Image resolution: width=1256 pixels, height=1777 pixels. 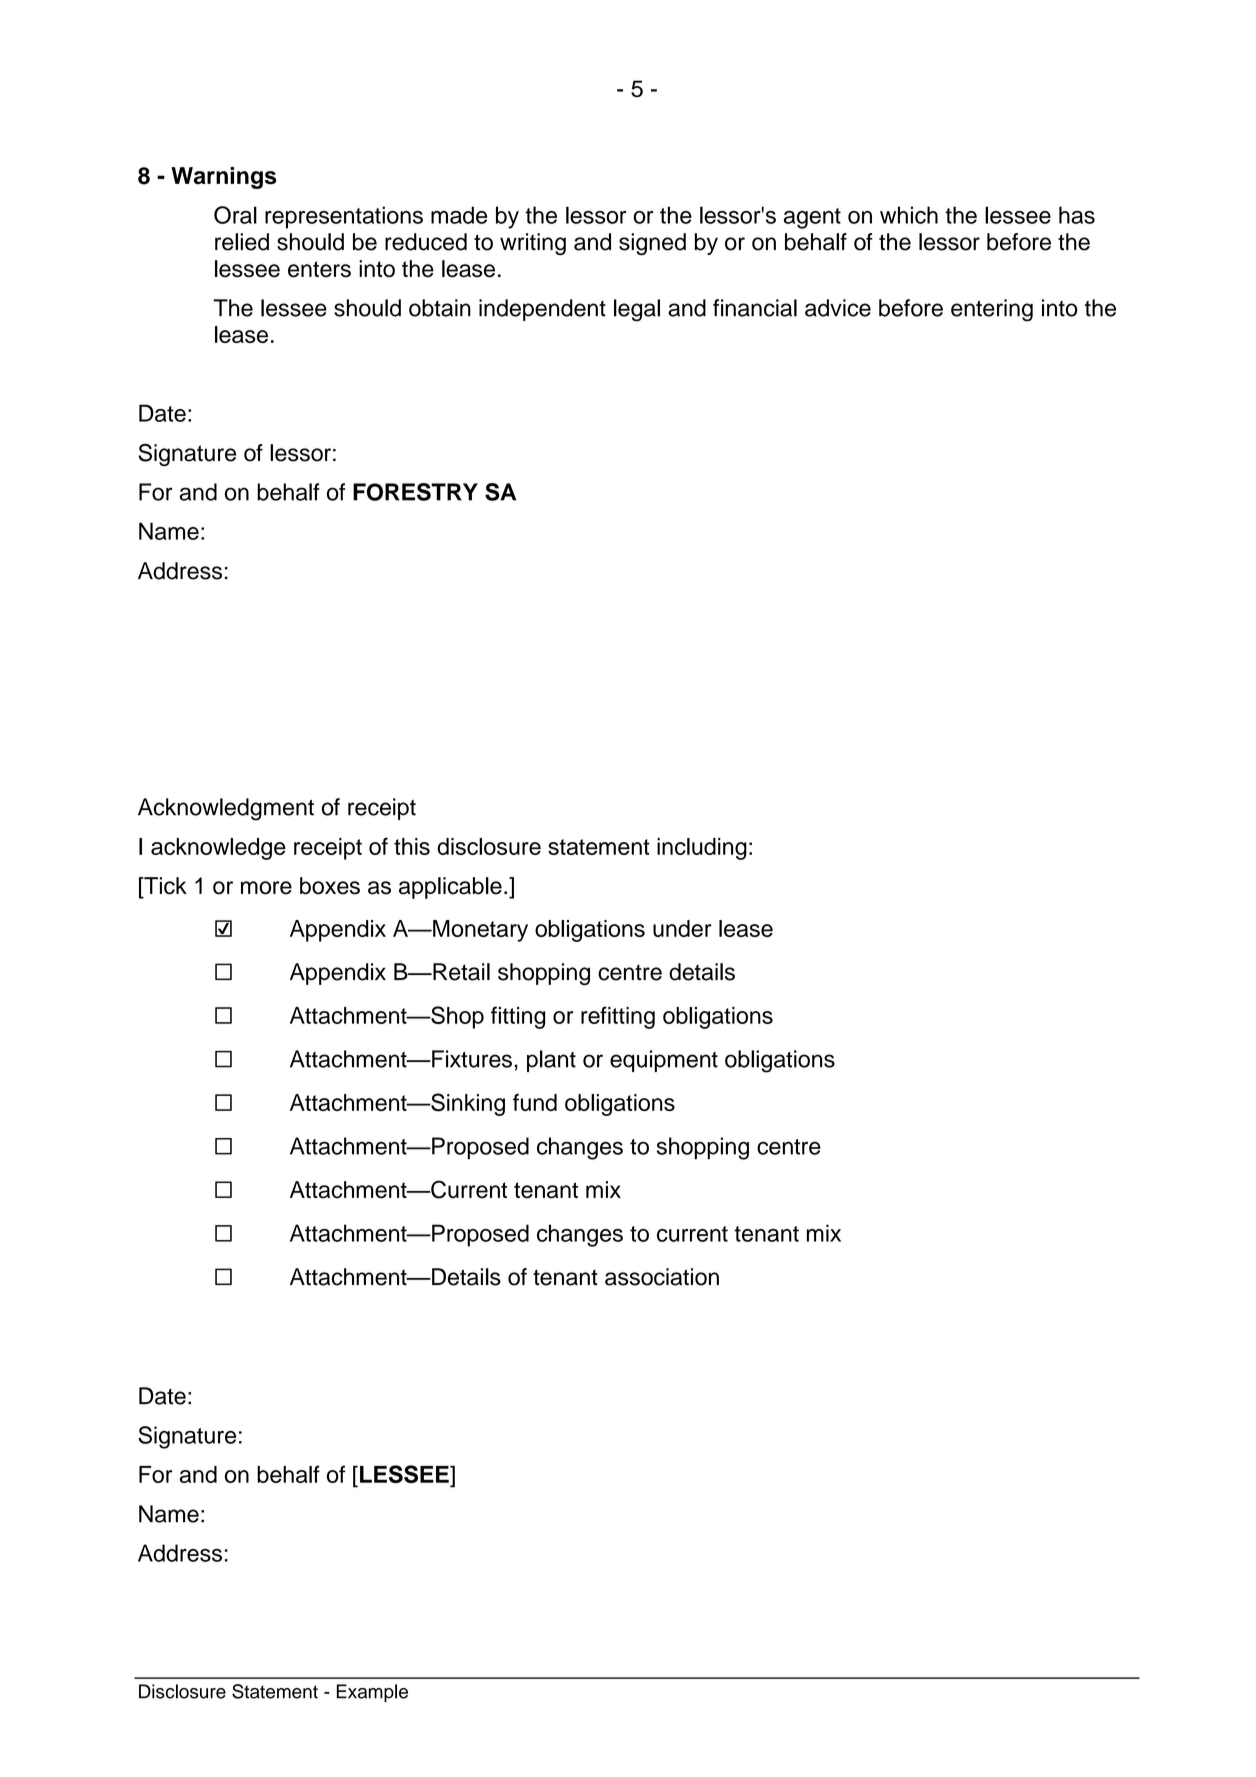 What do you see at coordinates (702, 849) in the document?
I see `including` at bounding box center [702, 849].
